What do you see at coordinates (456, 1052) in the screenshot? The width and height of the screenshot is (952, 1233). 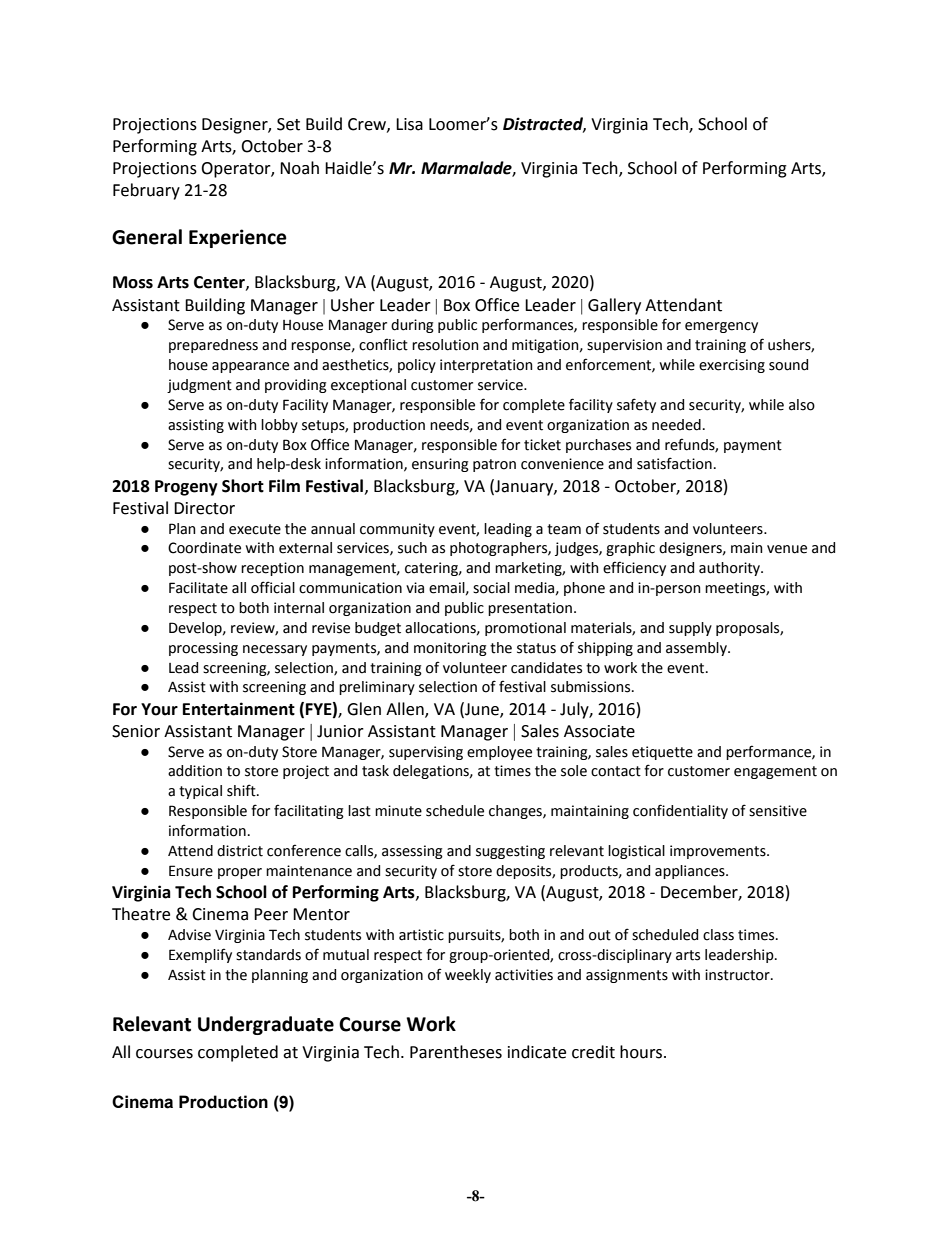 I see `Parentheses` at bounding box center [456, 1052].
